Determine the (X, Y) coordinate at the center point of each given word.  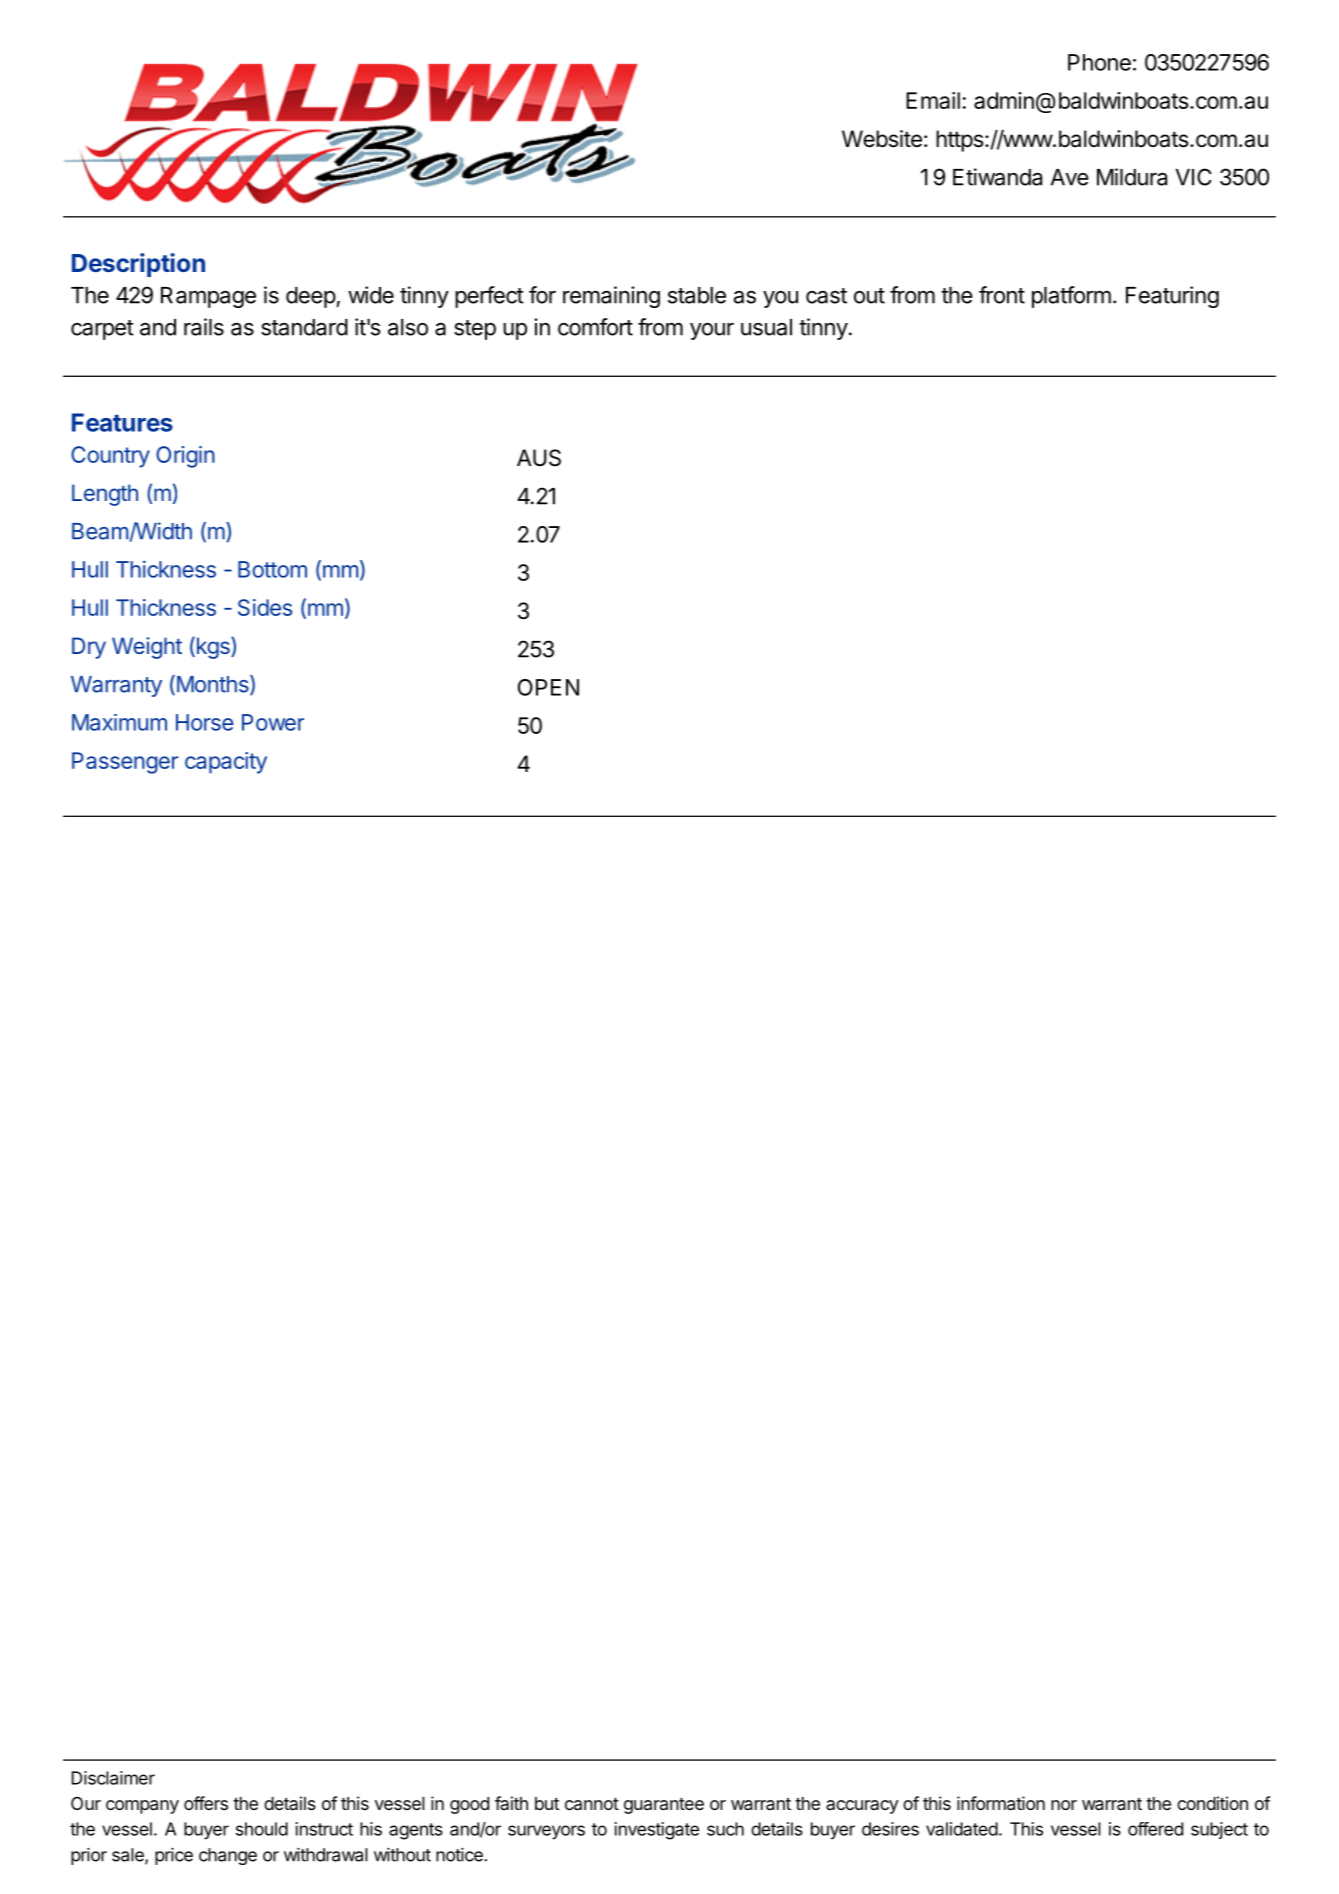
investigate (657, 1831)
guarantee (664, 1806)
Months (212, 685)
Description (138, 265)
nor (1064, 1805)
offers (206, 1803)
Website (882, 139)
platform (1071, 297)
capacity (226, 763)
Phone (1099, 62)
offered (1155, 1829)
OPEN (548, 687)
